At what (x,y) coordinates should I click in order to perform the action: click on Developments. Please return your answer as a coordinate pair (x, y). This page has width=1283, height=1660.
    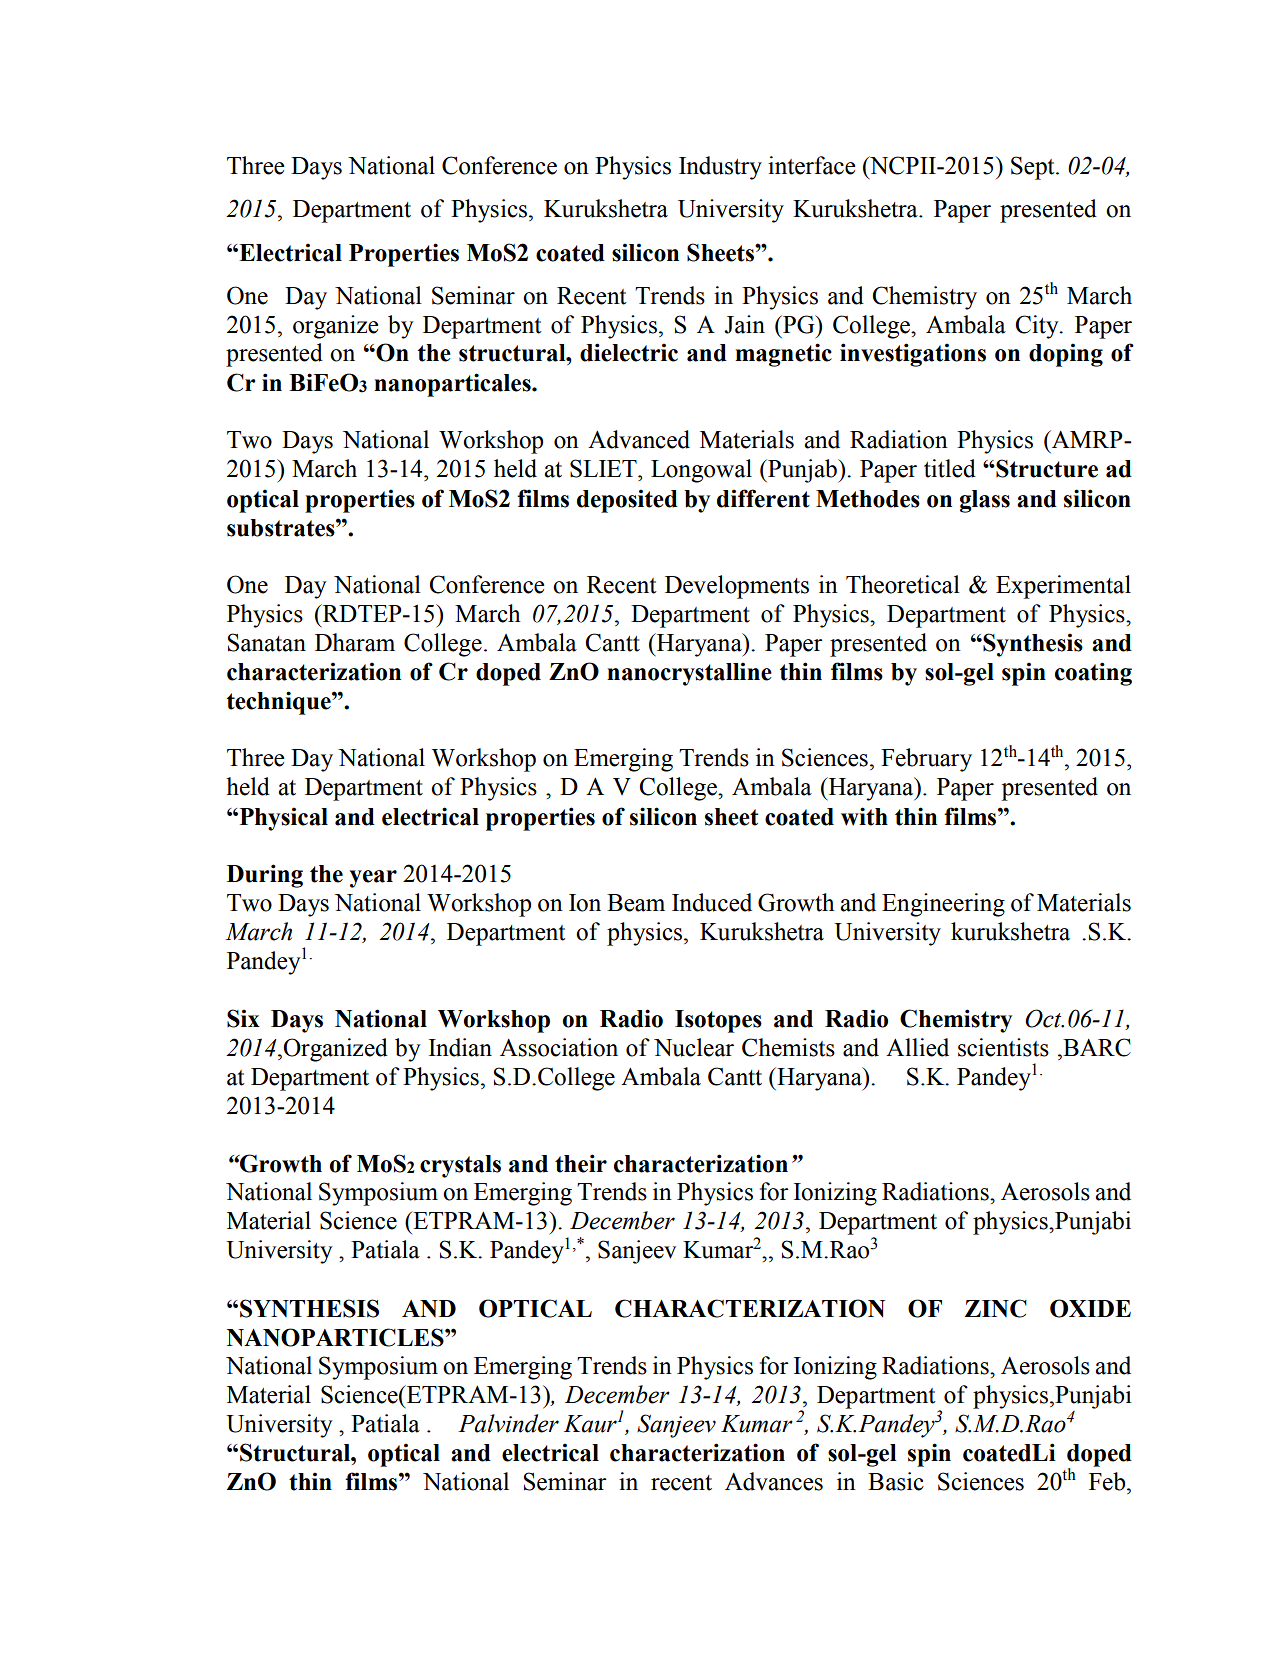
    Looking at the image, I should click on (737, 587).
